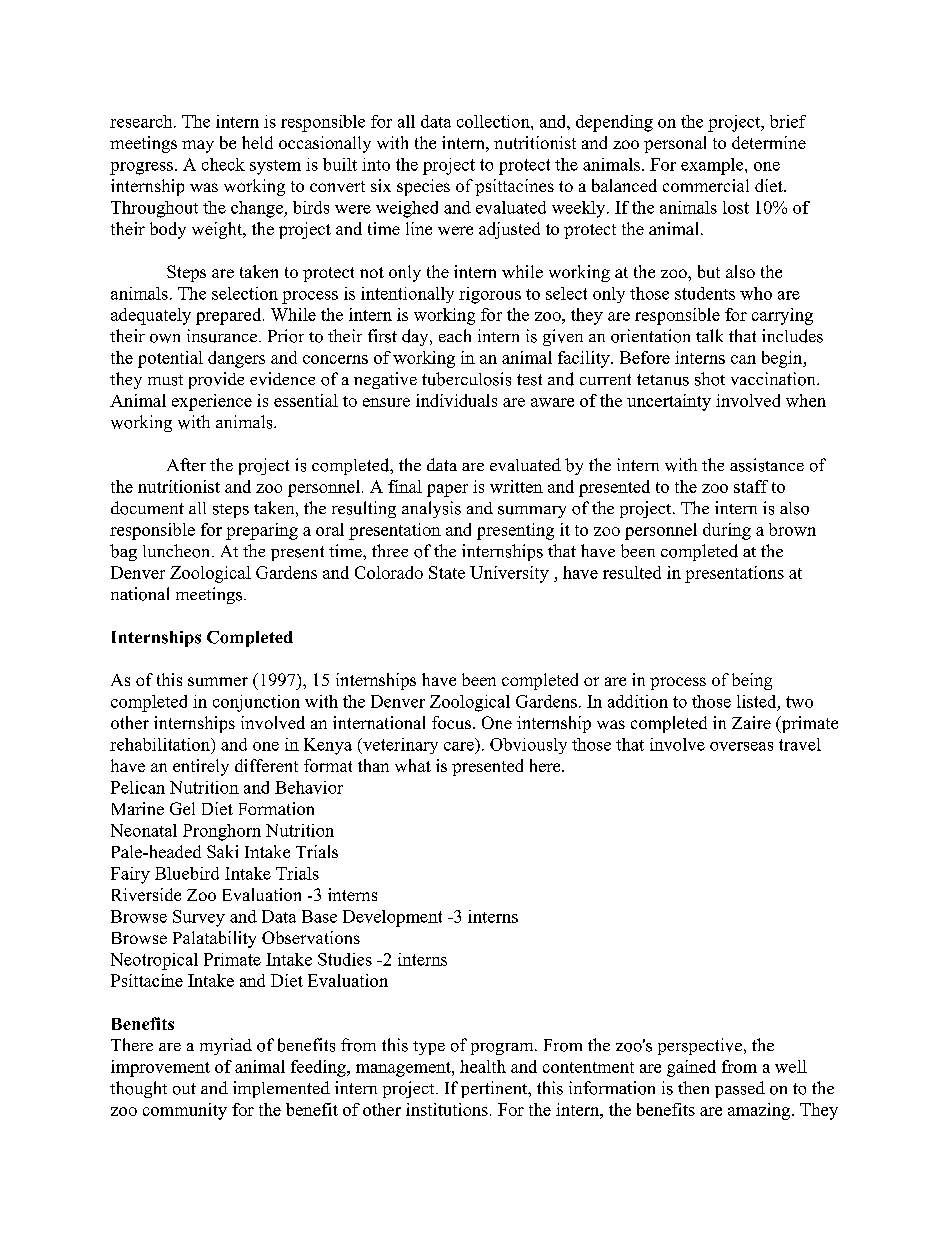 The width and height of the image is (952, 1233). I want to click on summer, so click(218, 681).
